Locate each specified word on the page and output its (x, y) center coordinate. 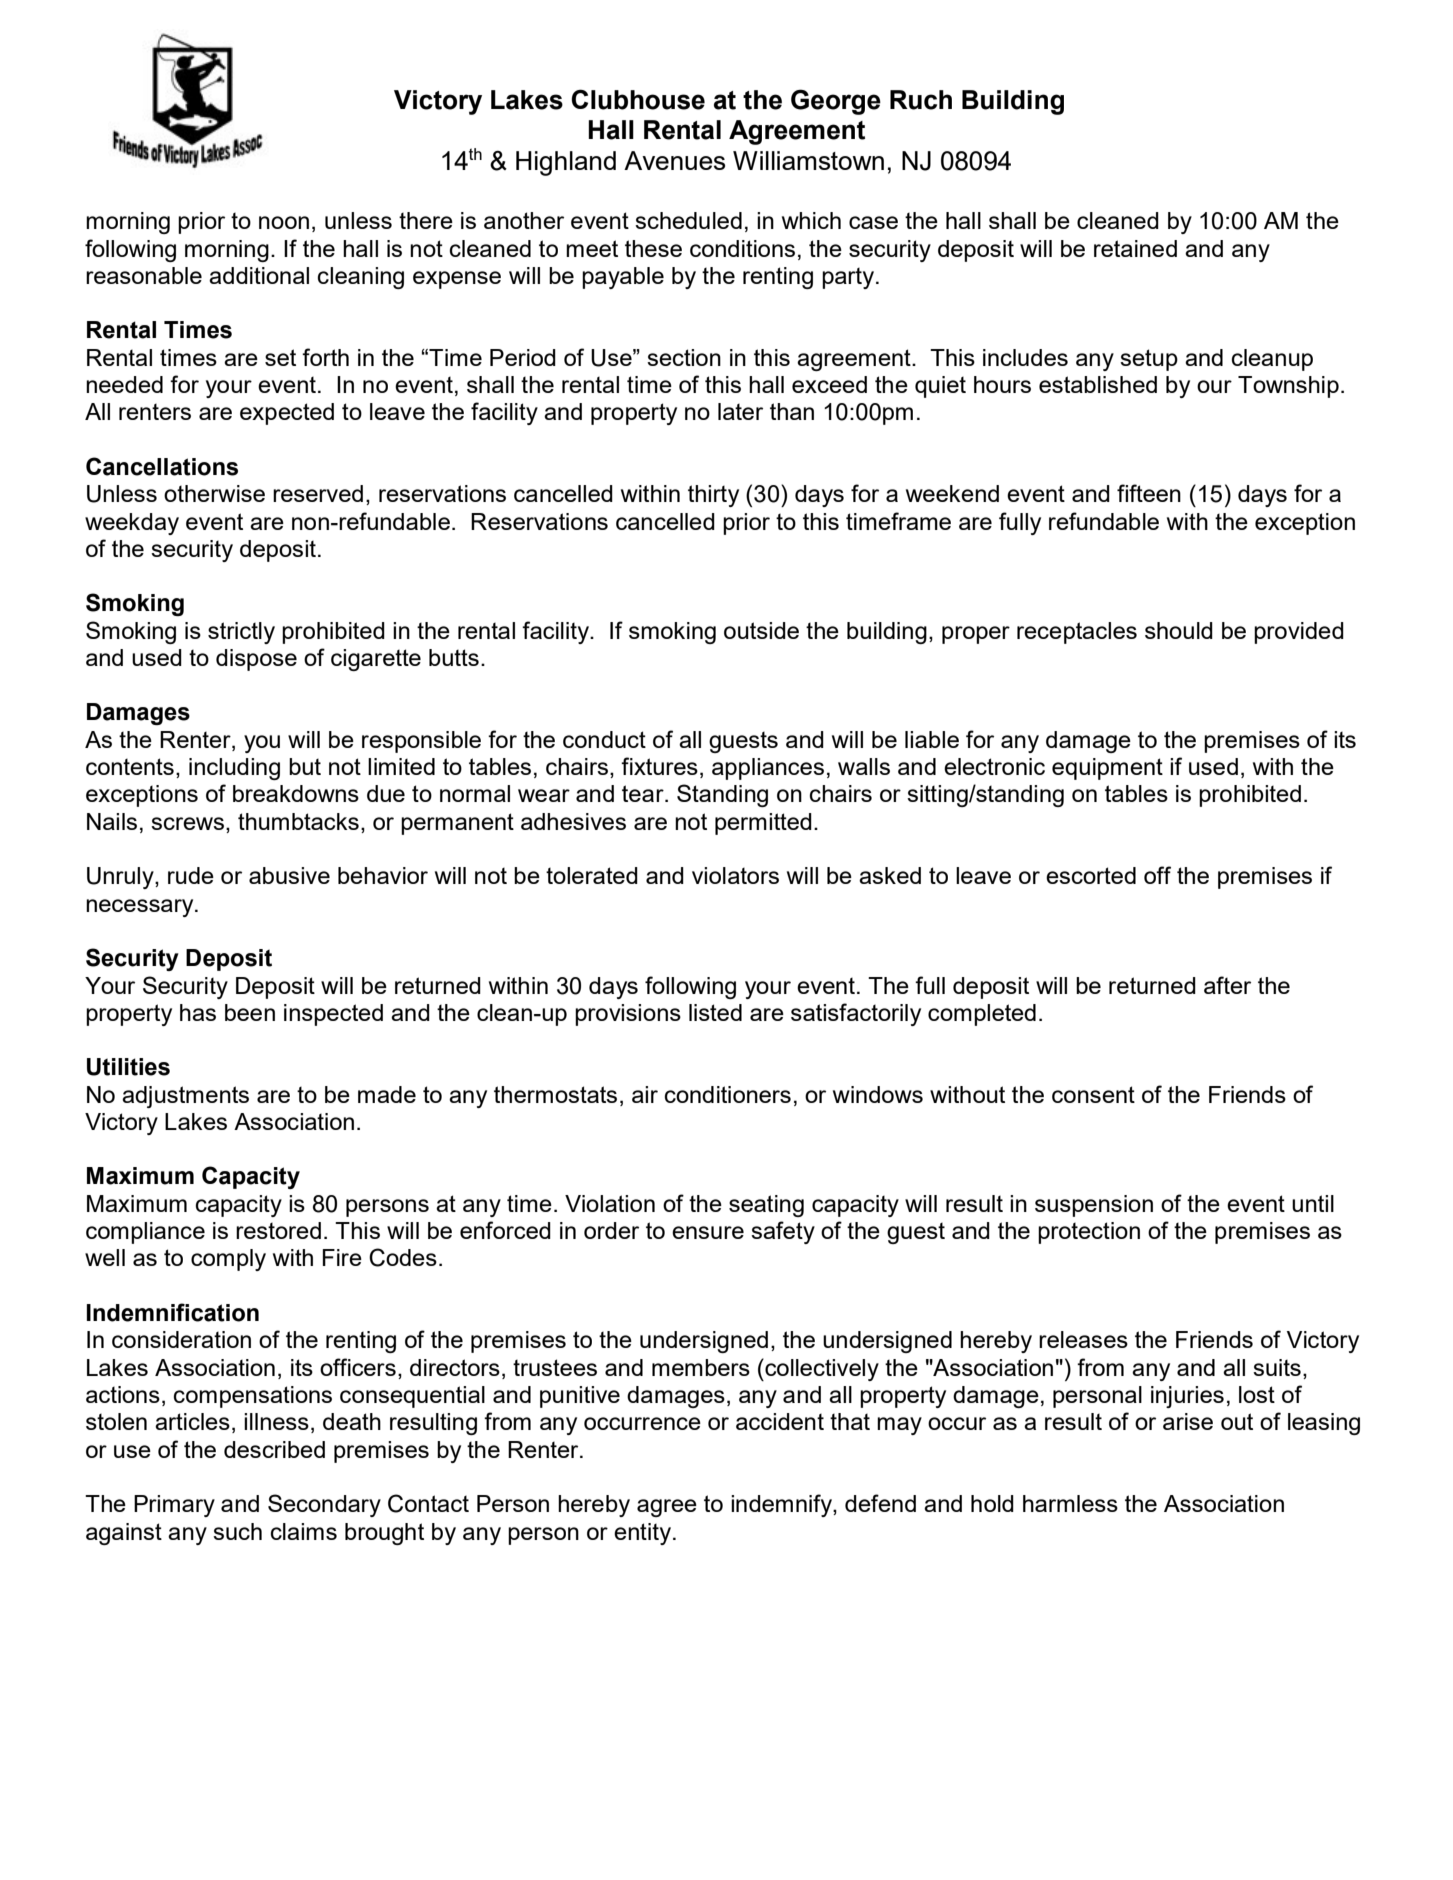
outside (761, 630)
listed (715, 1012)
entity (644, 1534)
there (426, 220)
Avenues (674, 160)
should (1179, 630)
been (250, 1012)
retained (1135, 248)
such (237, 1531)
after (1227, 985)
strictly (241, 633)
